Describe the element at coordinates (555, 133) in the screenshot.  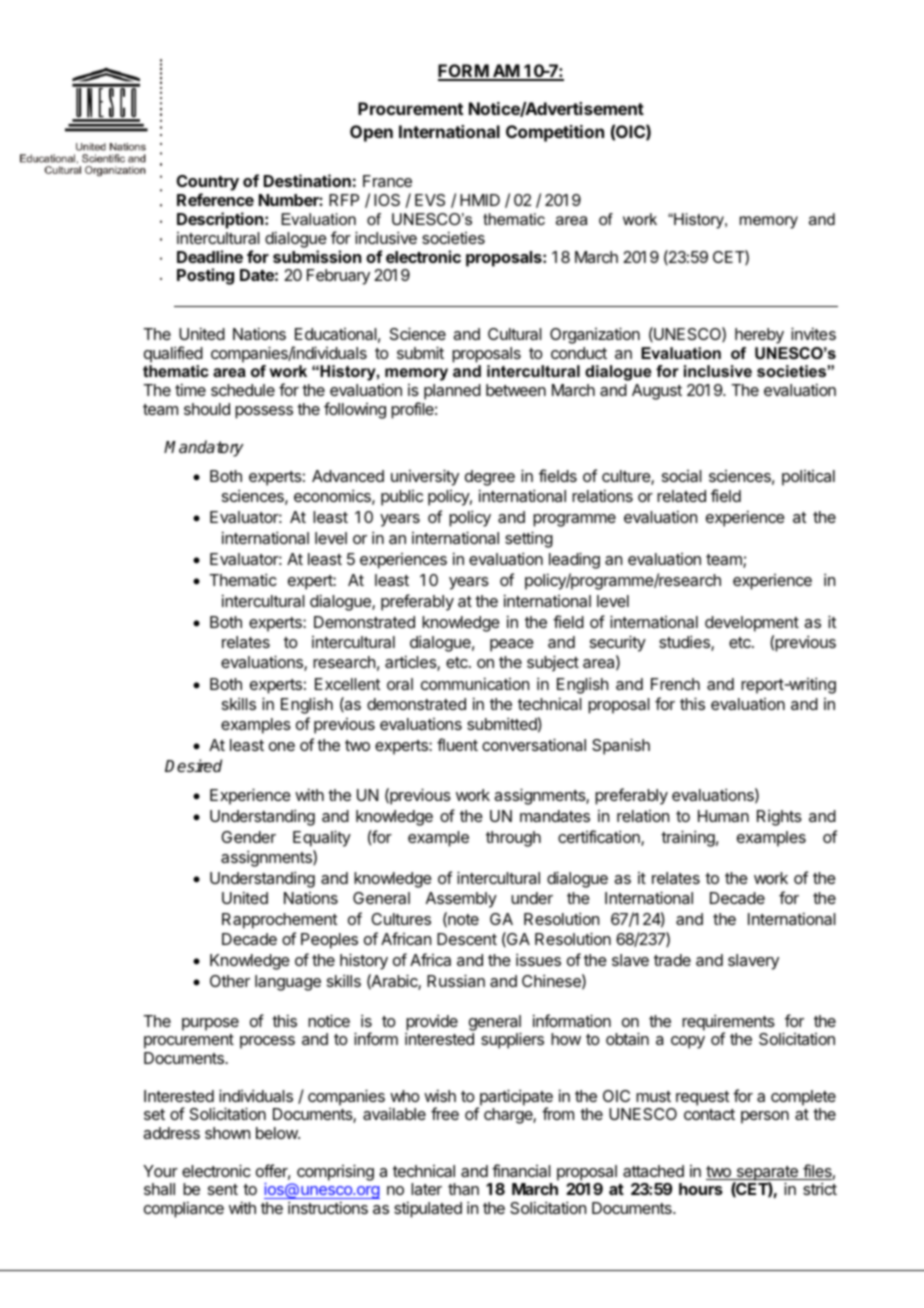
I see `Competition` at that location.
